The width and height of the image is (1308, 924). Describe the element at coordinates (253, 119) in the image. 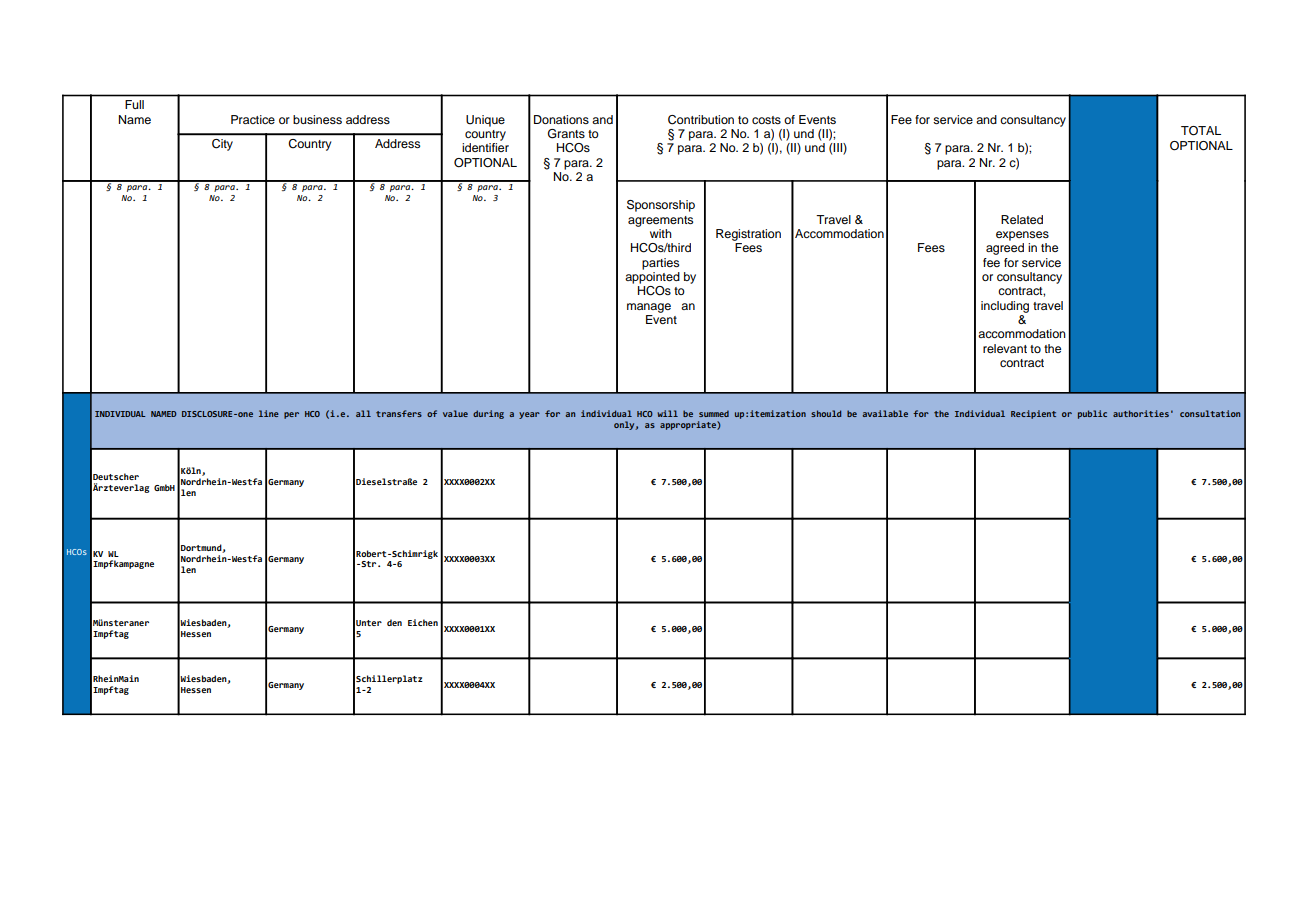

I see `Practice` at that location.
